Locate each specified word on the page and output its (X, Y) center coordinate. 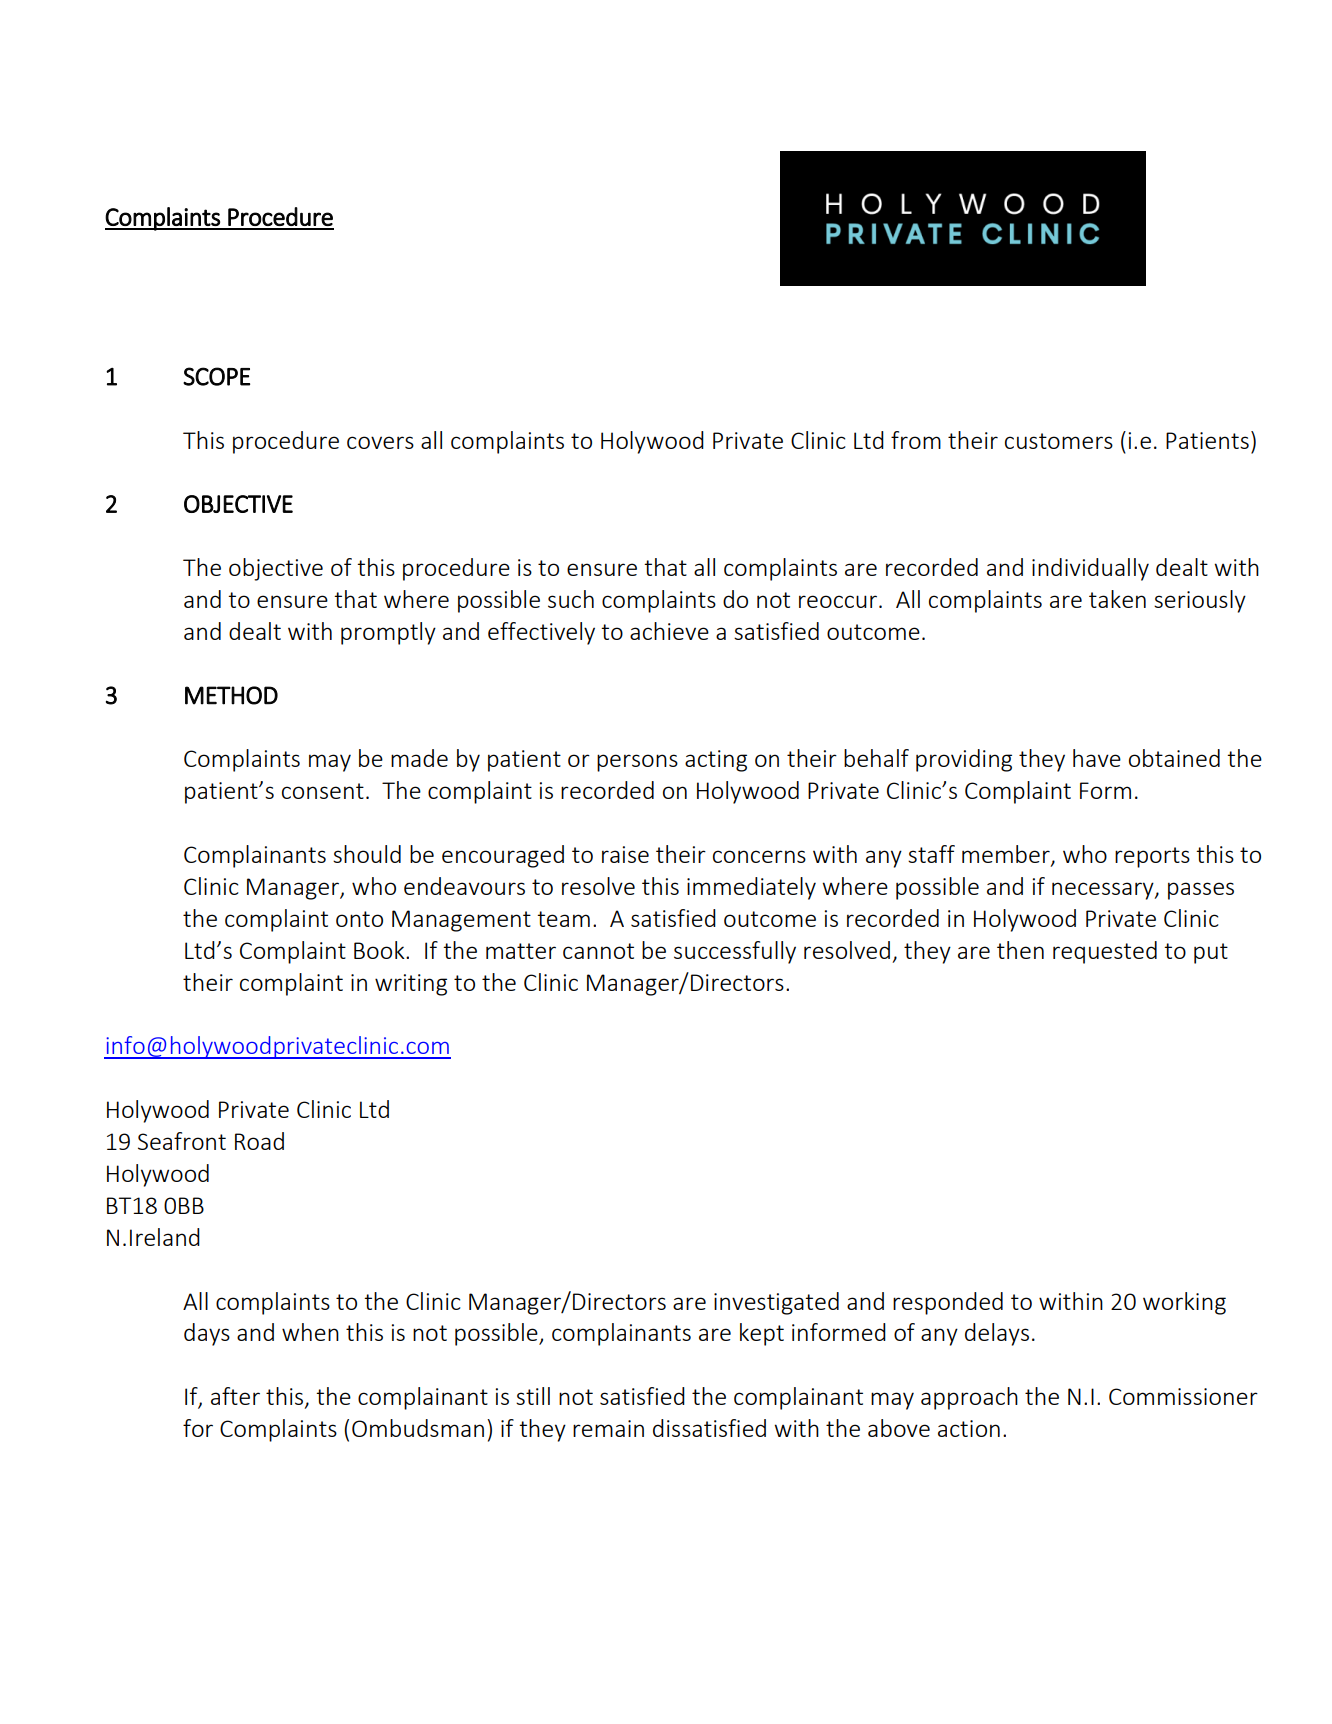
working (1184, 1303)
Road (259, 1141)
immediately (751, 888)
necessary (1104, 891)
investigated (776, 1303)
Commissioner (1183, 1396)
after (235, 1396)
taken (1117, 599)
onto (359, 919)
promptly (388, 633)
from (916, 440)
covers (380, 442)
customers (1059, 441)
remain (608, 1428)
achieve (669, 631)
